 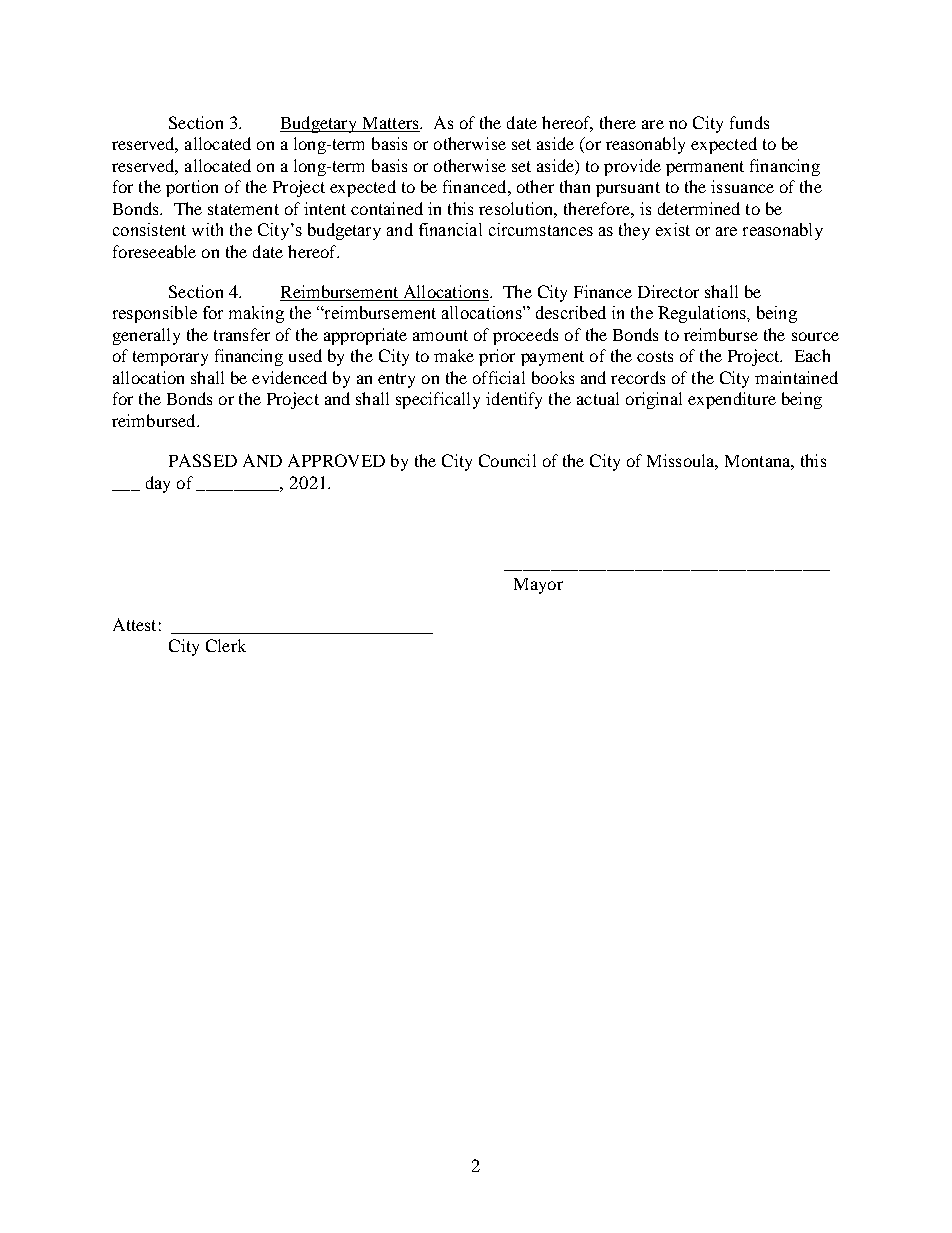 What do you see at coordinates (390, 124) in the image?
I see `Matters` at bounding box center [390, 124].
